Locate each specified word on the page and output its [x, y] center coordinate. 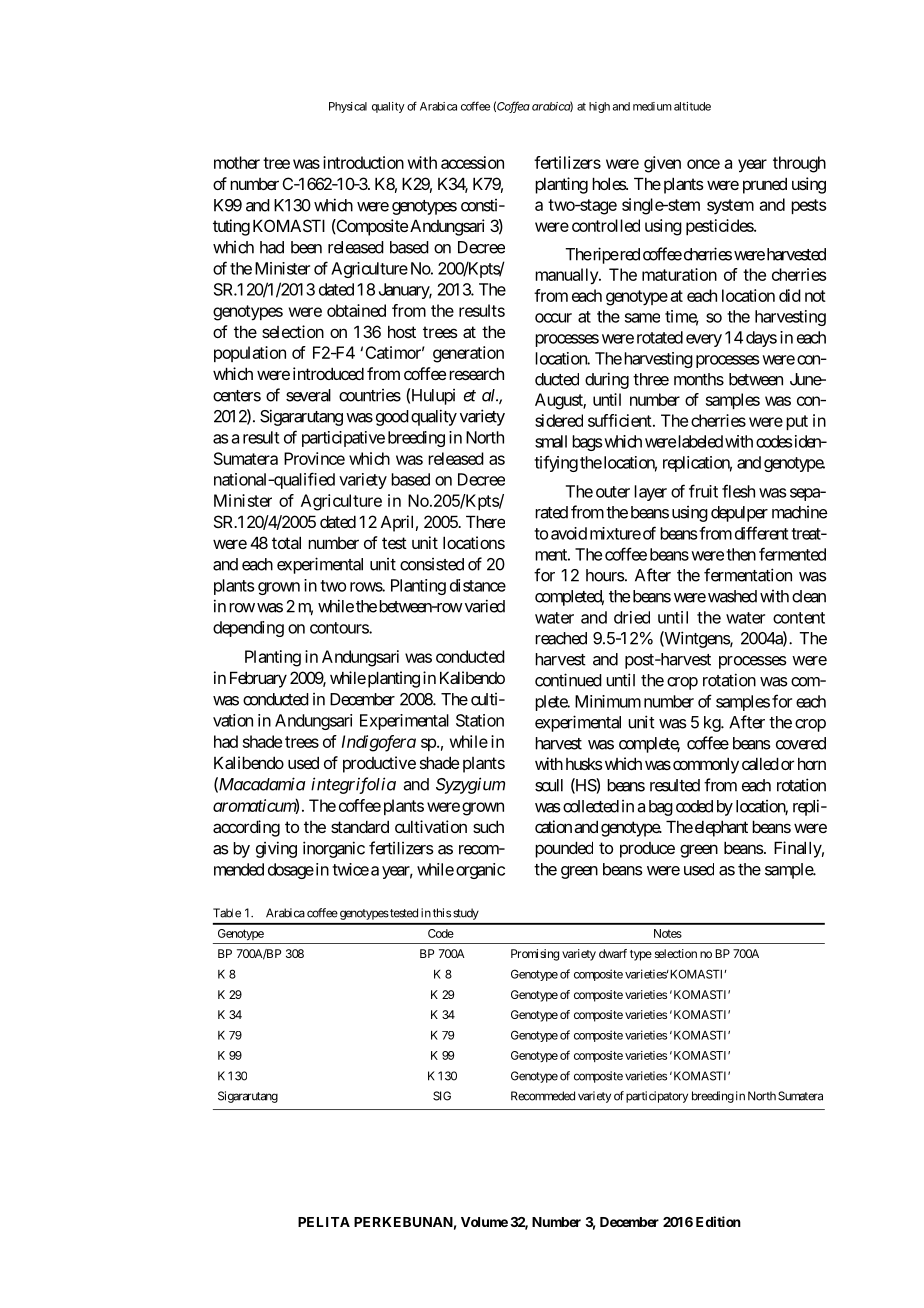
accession [472, 162]
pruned [765, 185]
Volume [484, 1222]
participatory [657, 1097]
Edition [718, 1221]
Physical [348, 107]
